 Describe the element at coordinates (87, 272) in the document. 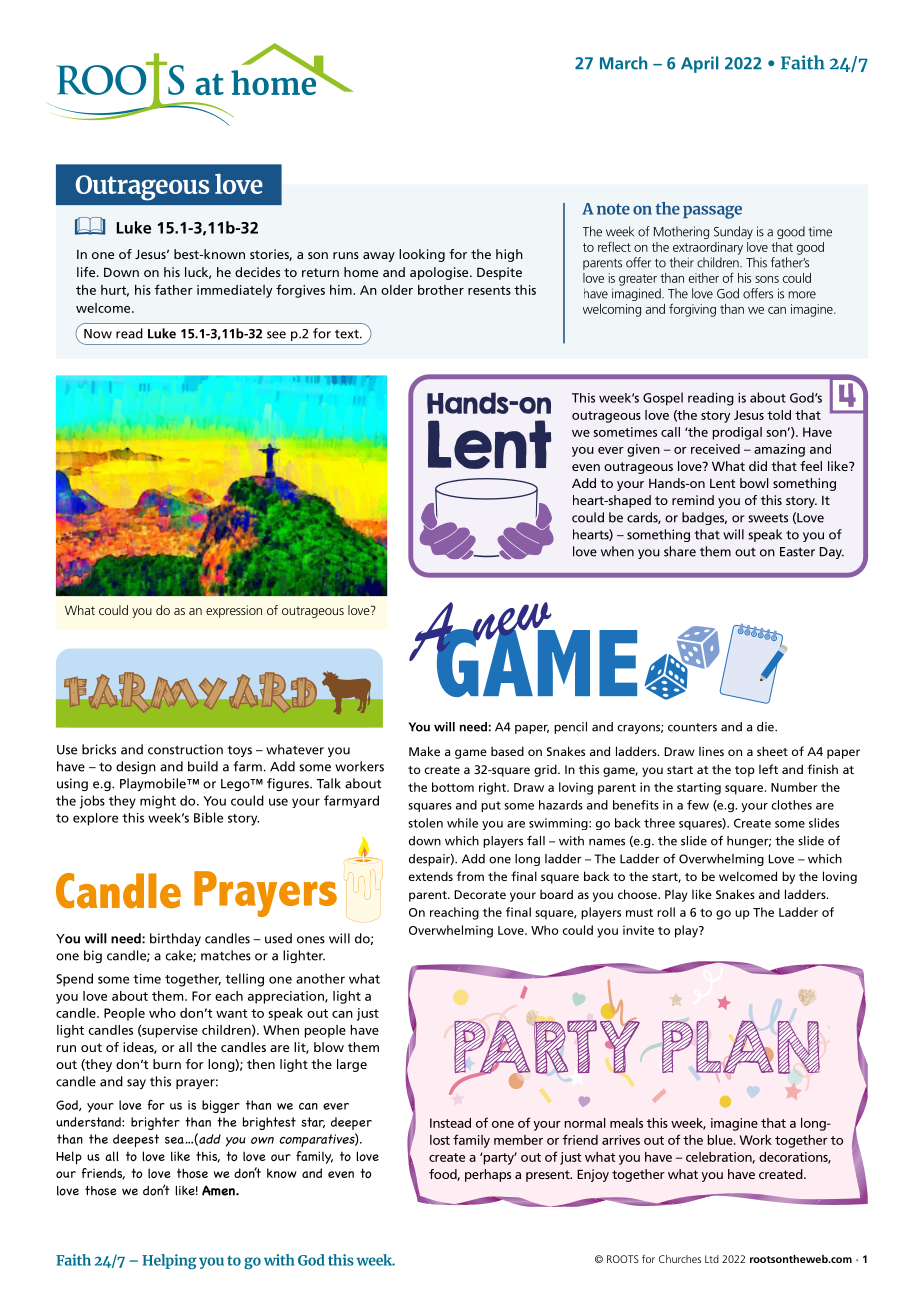

I see `life` at that location.
